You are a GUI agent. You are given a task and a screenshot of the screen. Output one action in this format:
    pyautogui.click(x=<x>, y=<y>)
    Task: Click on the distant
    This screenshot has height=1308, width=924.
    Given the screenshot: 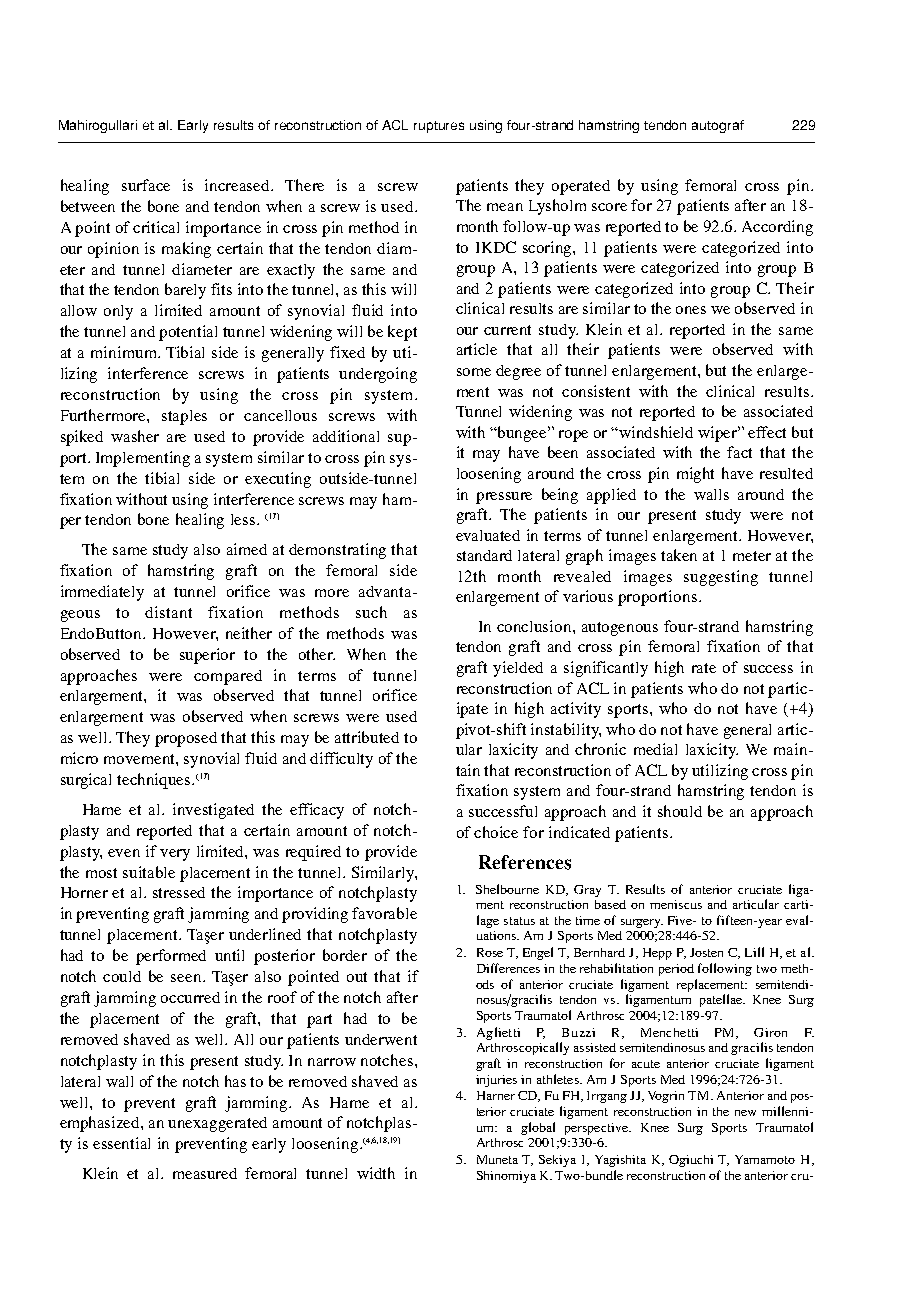 What is the action you would take?
    pyautogui.click(x=168, y=612)
